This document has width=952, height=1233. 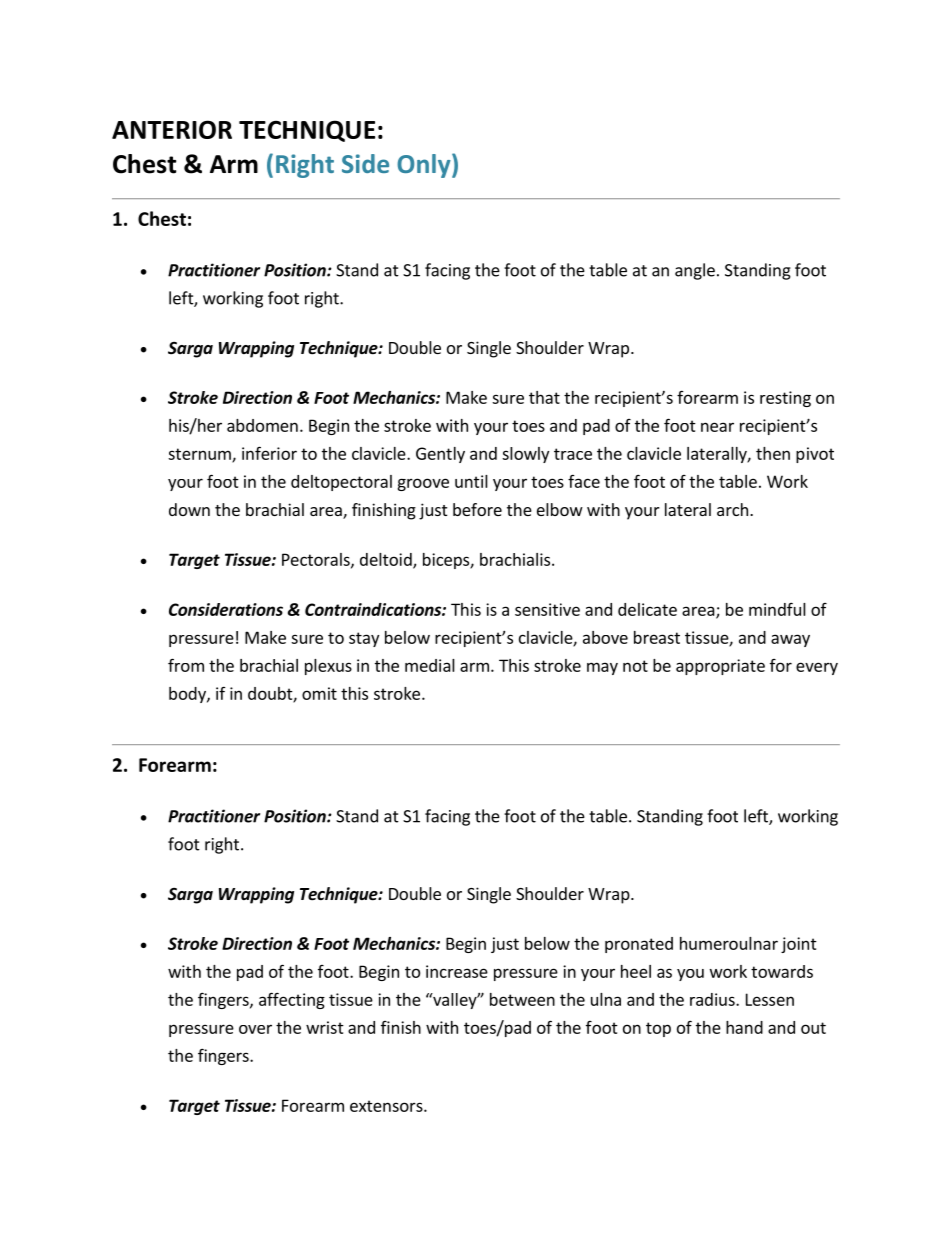 I want to click on from, so click(x=186, y=665).
